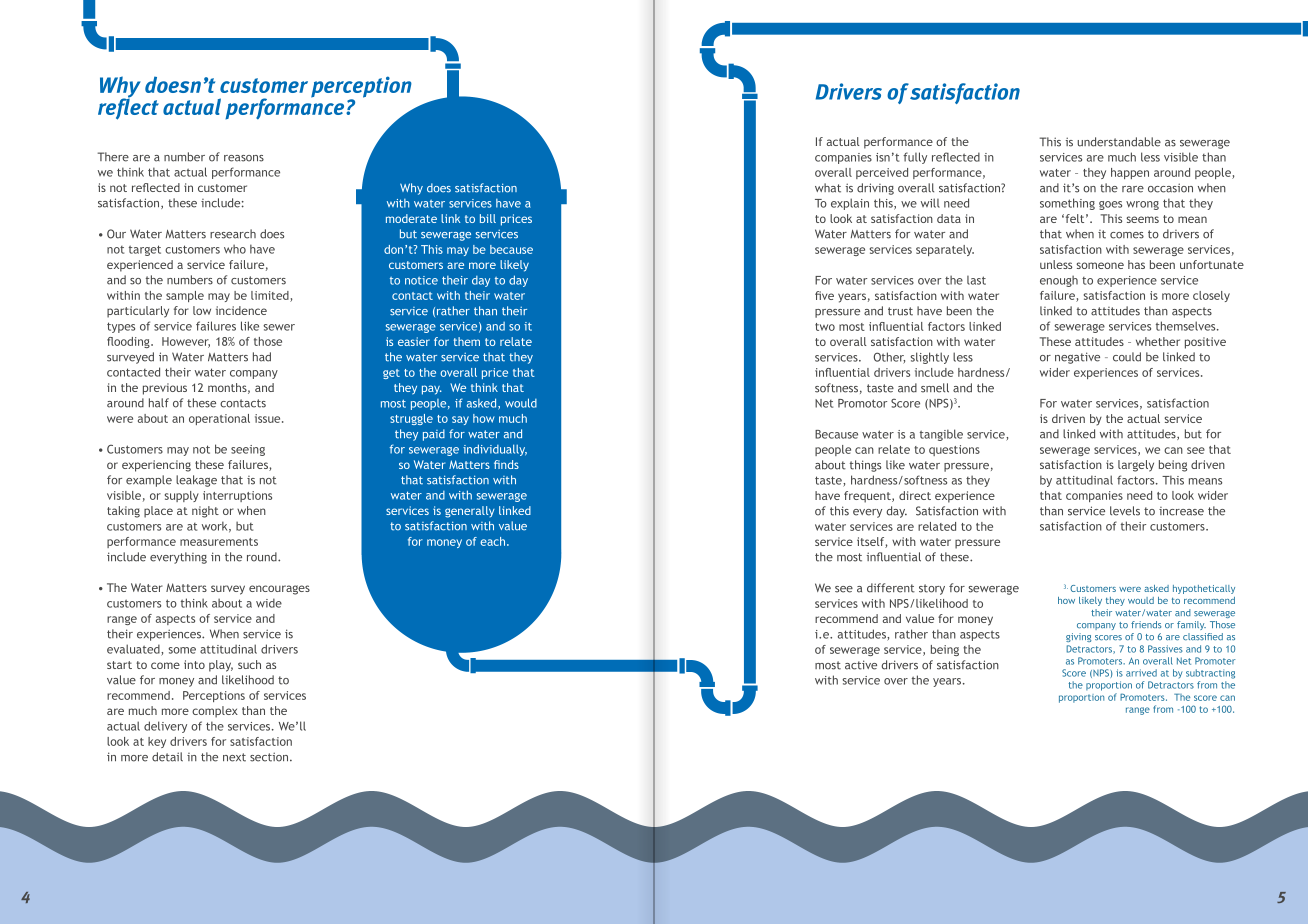 The width and height of the screenshot is (1308, 924). What do you see at coordinates (1136, 466) in the screenshot?
I see `largely` at bounding box center [1136, 466].
